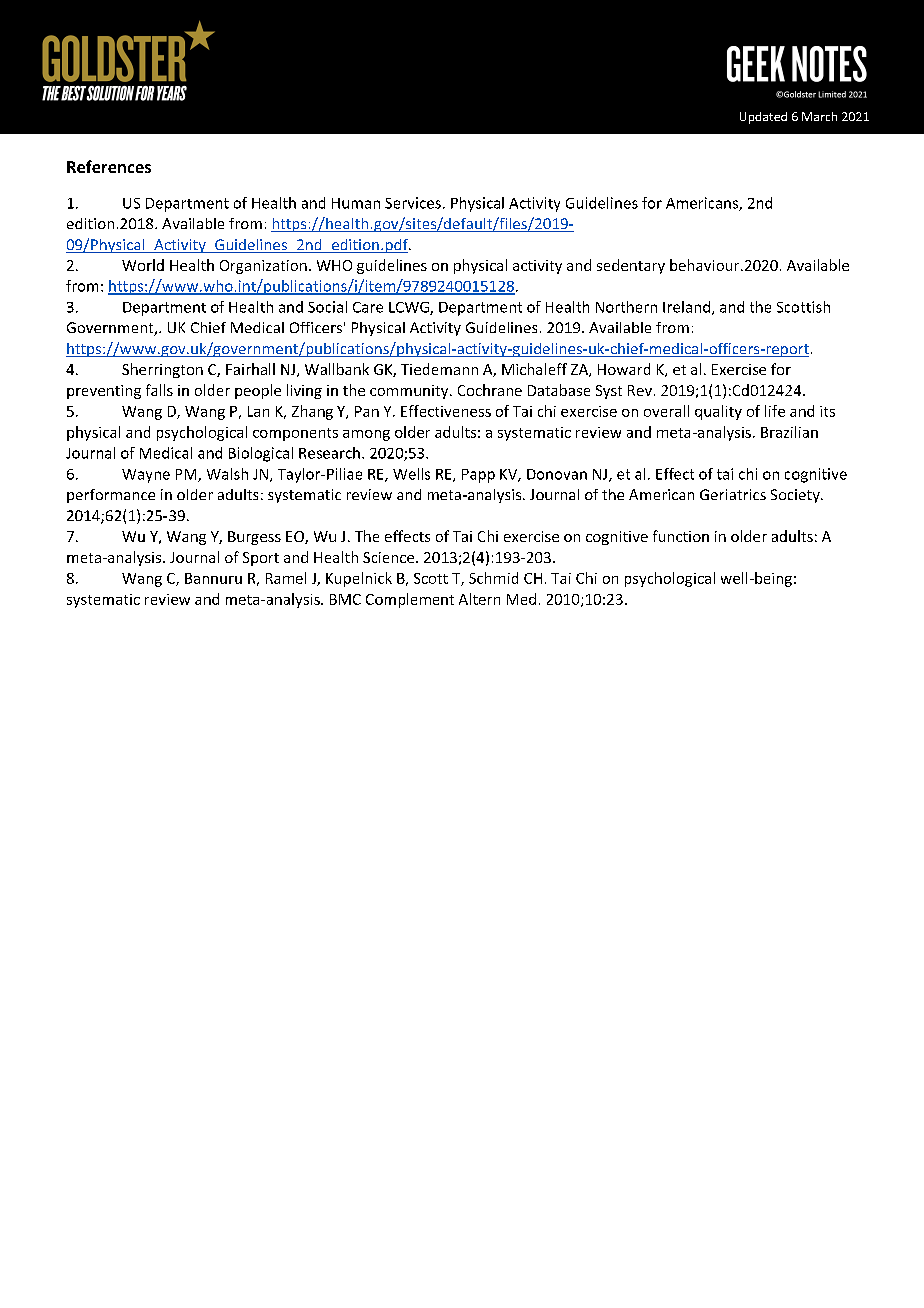 The height and width of the screenshot is (1308, 924). Describe the element at coordinates (681, 536) in the screenshot. I see `function` at that location.
